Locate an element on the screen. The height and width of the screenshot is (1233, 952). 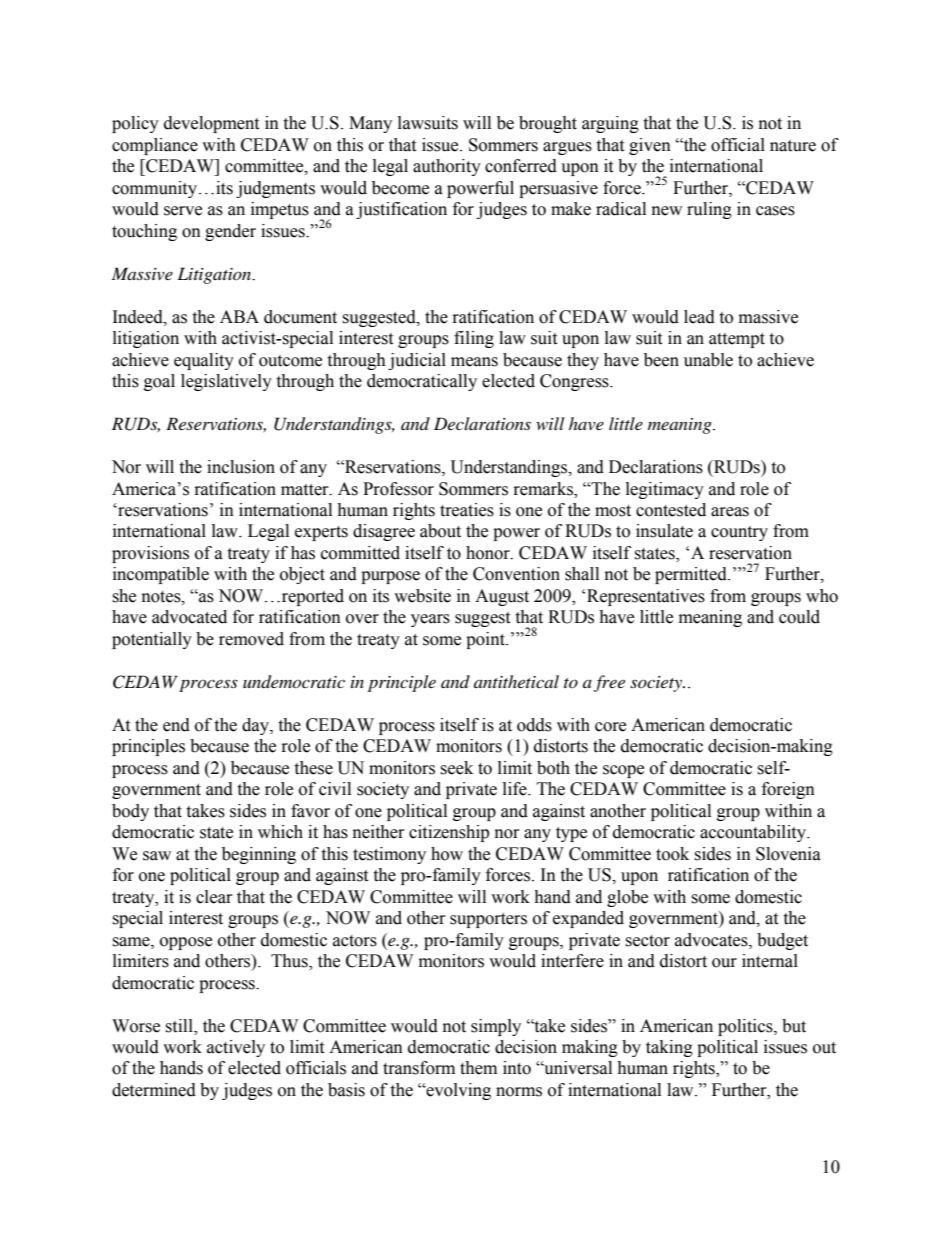
areas is located at coordinates (730, 512).
